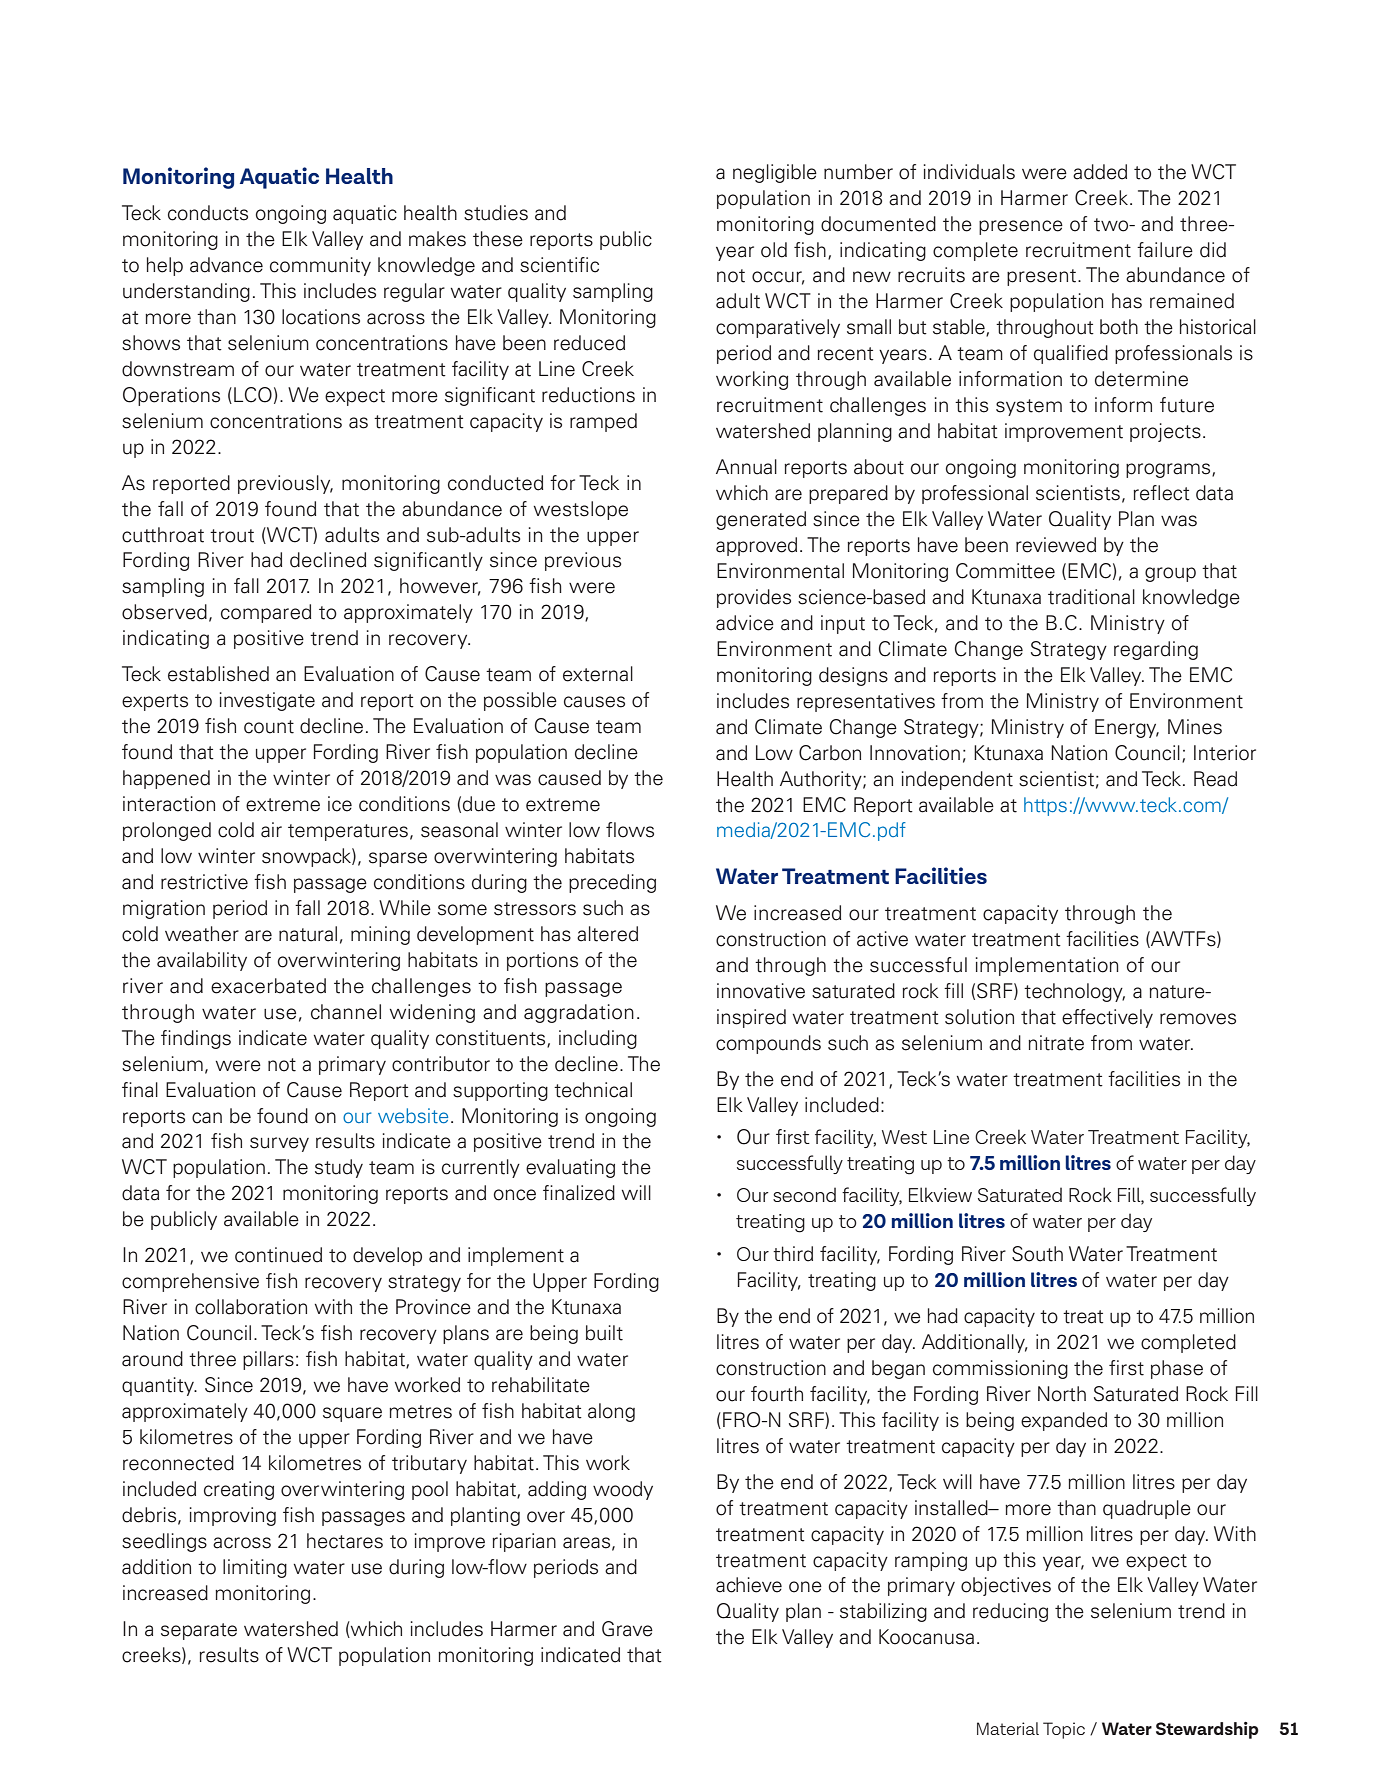 This screenshot has height=1787, width=1381. What do you see at coordinates (627, 1629) in the screenshot?
I see `Grave` at bounding box center [627, 1629].
